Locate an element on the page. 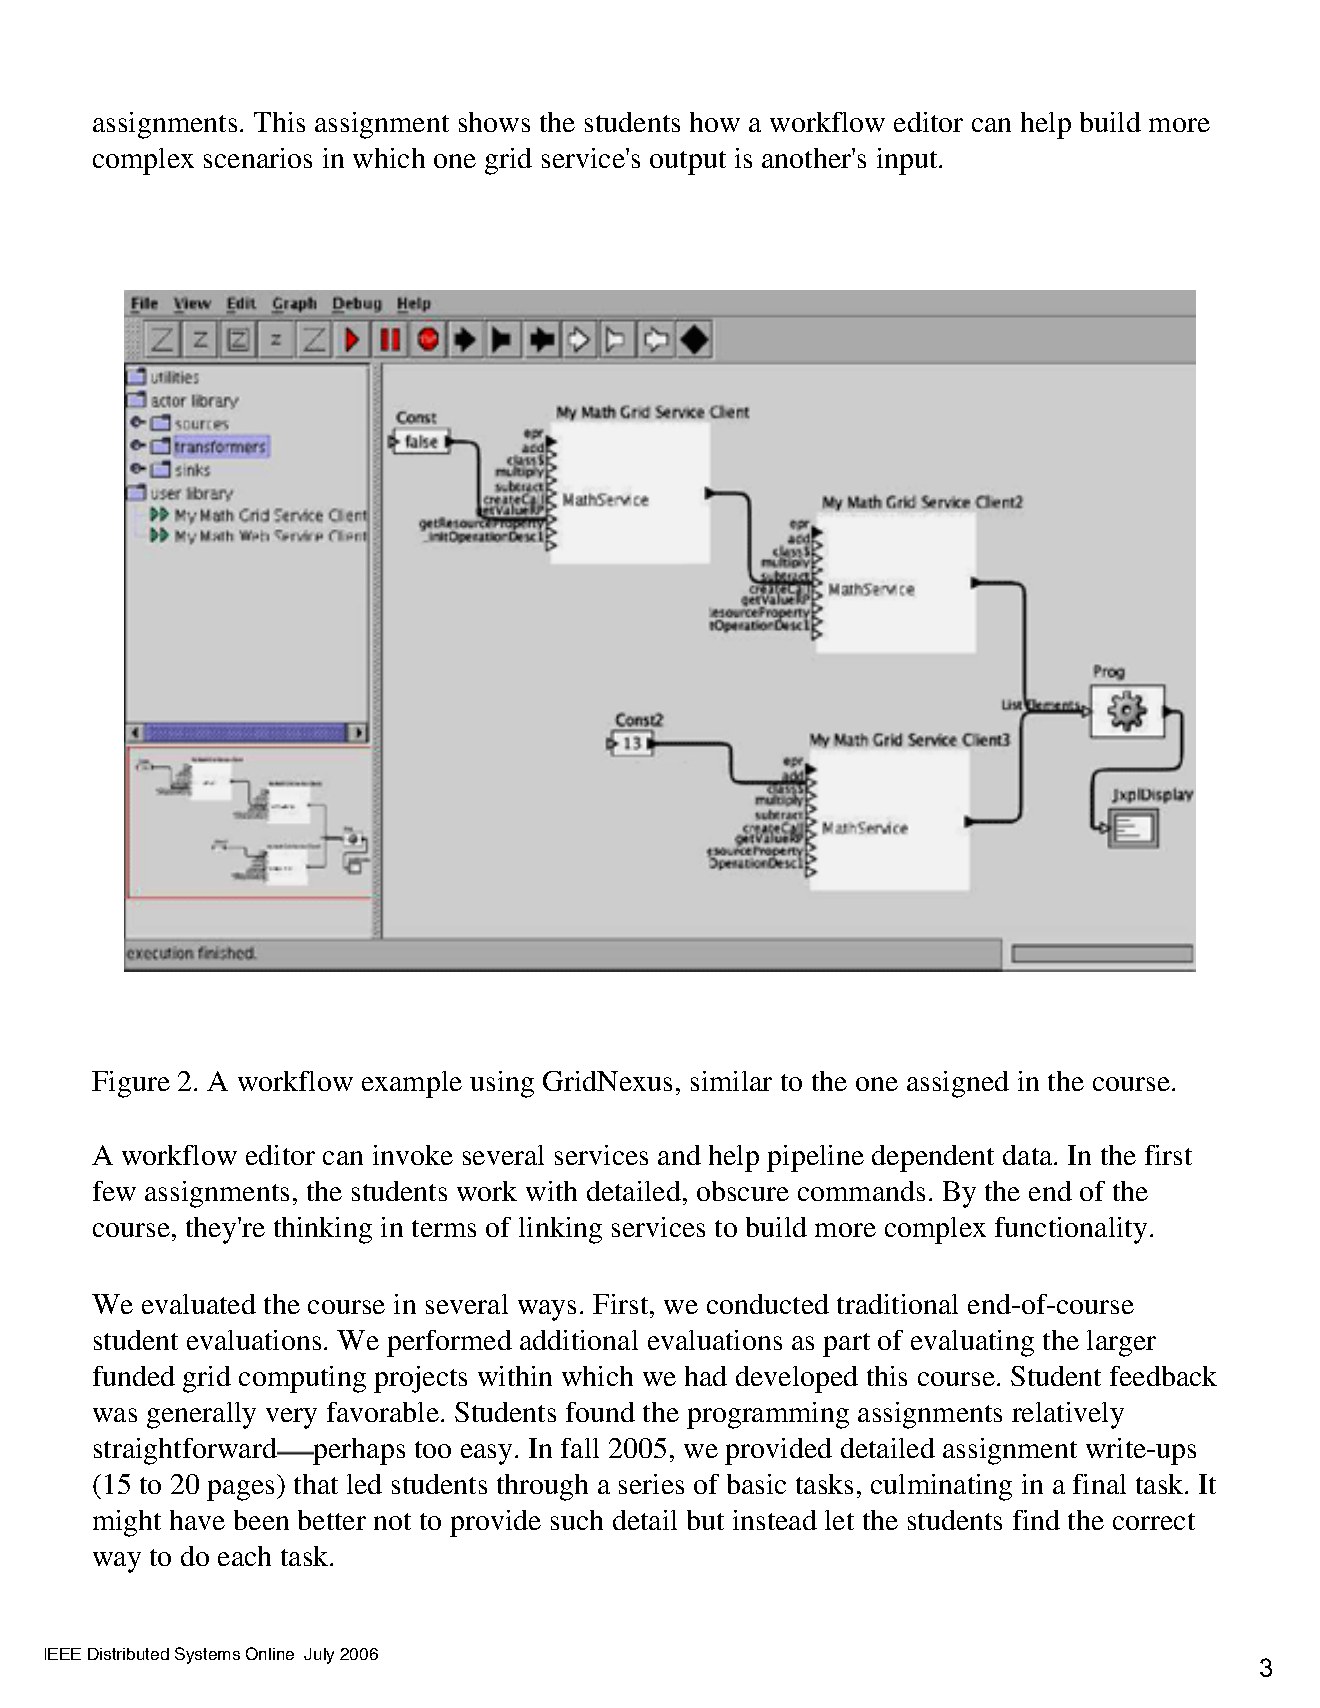  input is located at coordinates (908, 161).
